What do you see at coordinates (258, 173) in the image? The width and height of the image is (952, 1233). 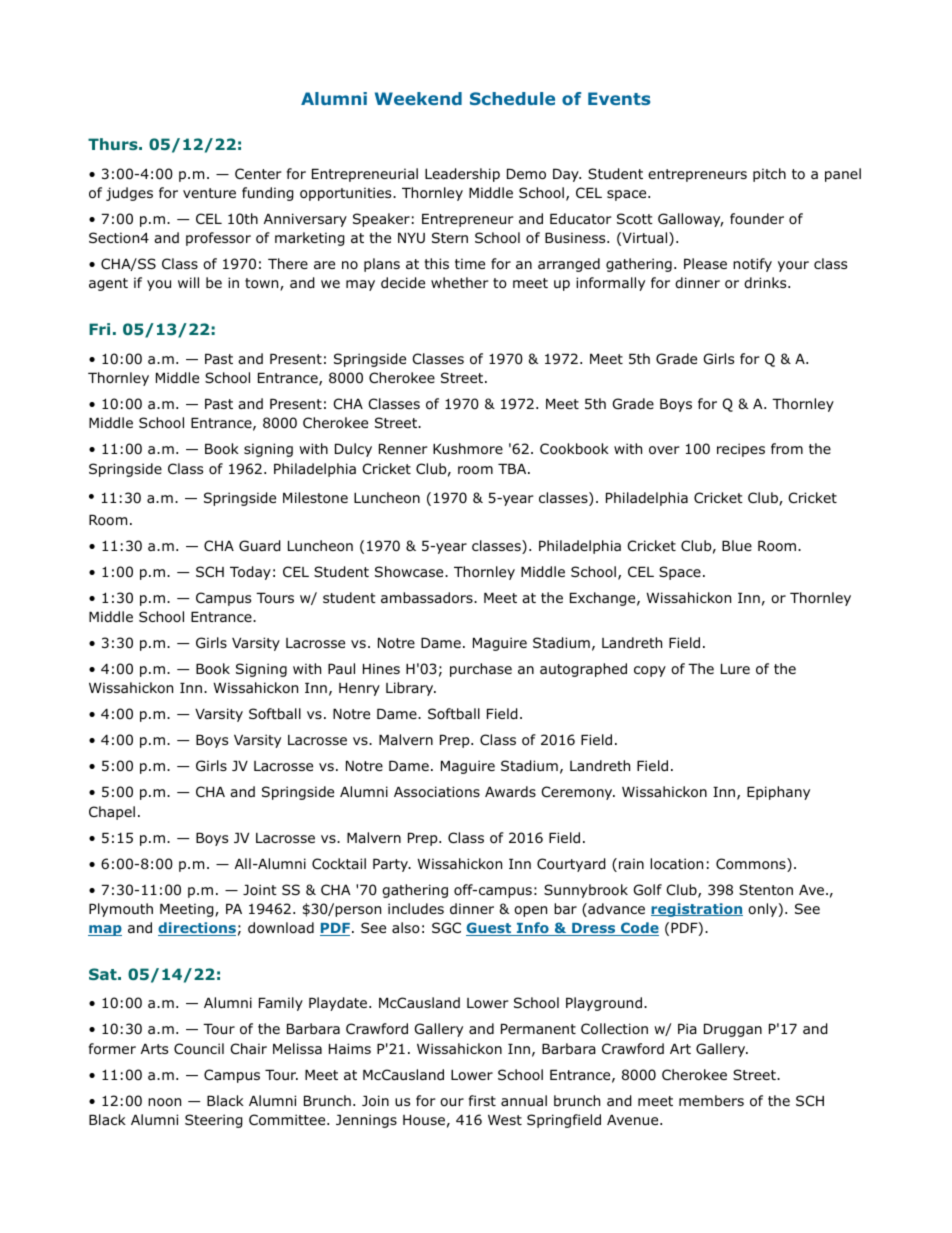 I see `Center` at bounding box center [258, 173].
